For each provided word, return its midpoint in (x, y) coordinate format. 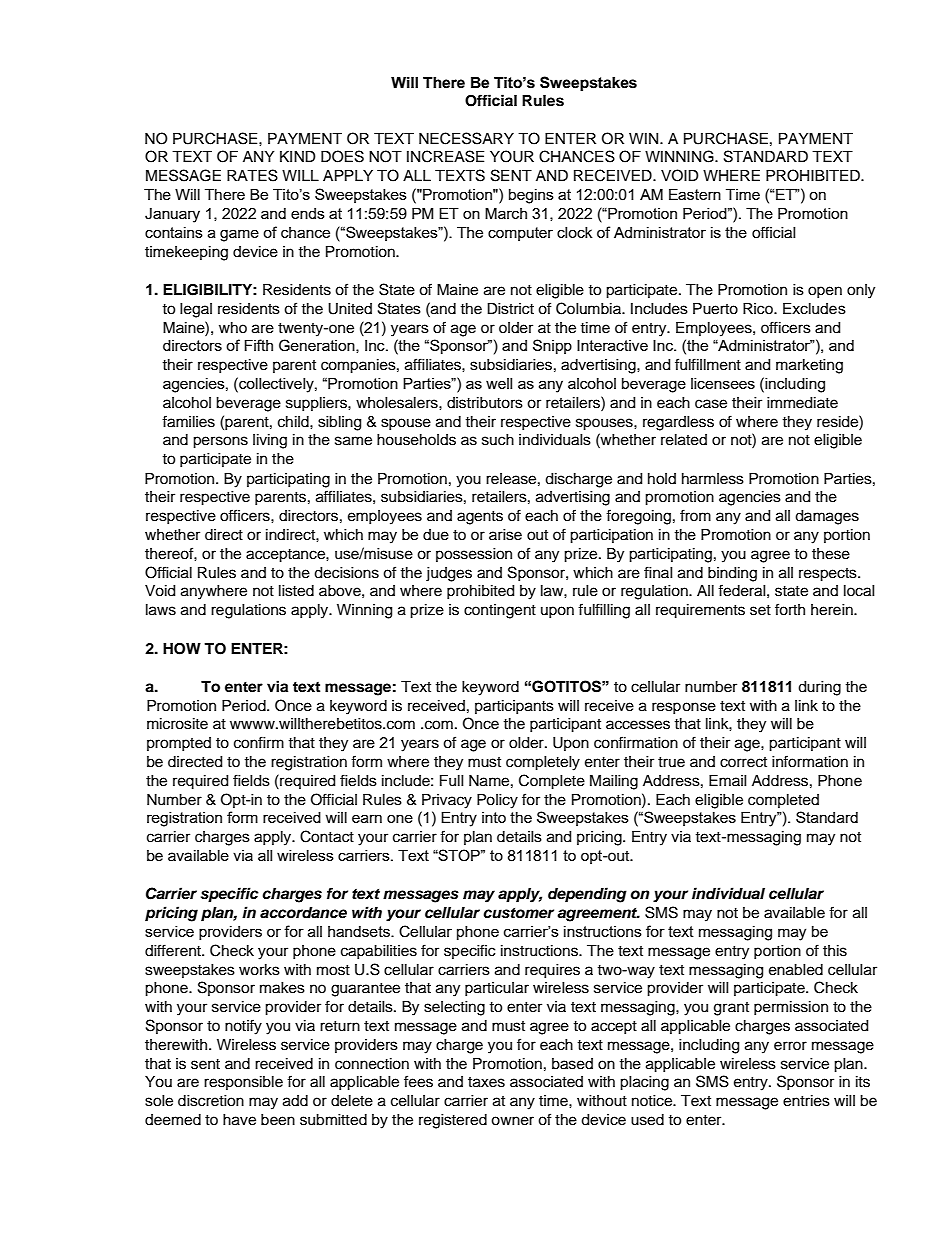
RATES (252, 175)
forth (790, 609)
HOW (182, 649)
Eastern (695, 194)
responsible (243, 1083)
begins (531, 196)
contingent (500, 611)
